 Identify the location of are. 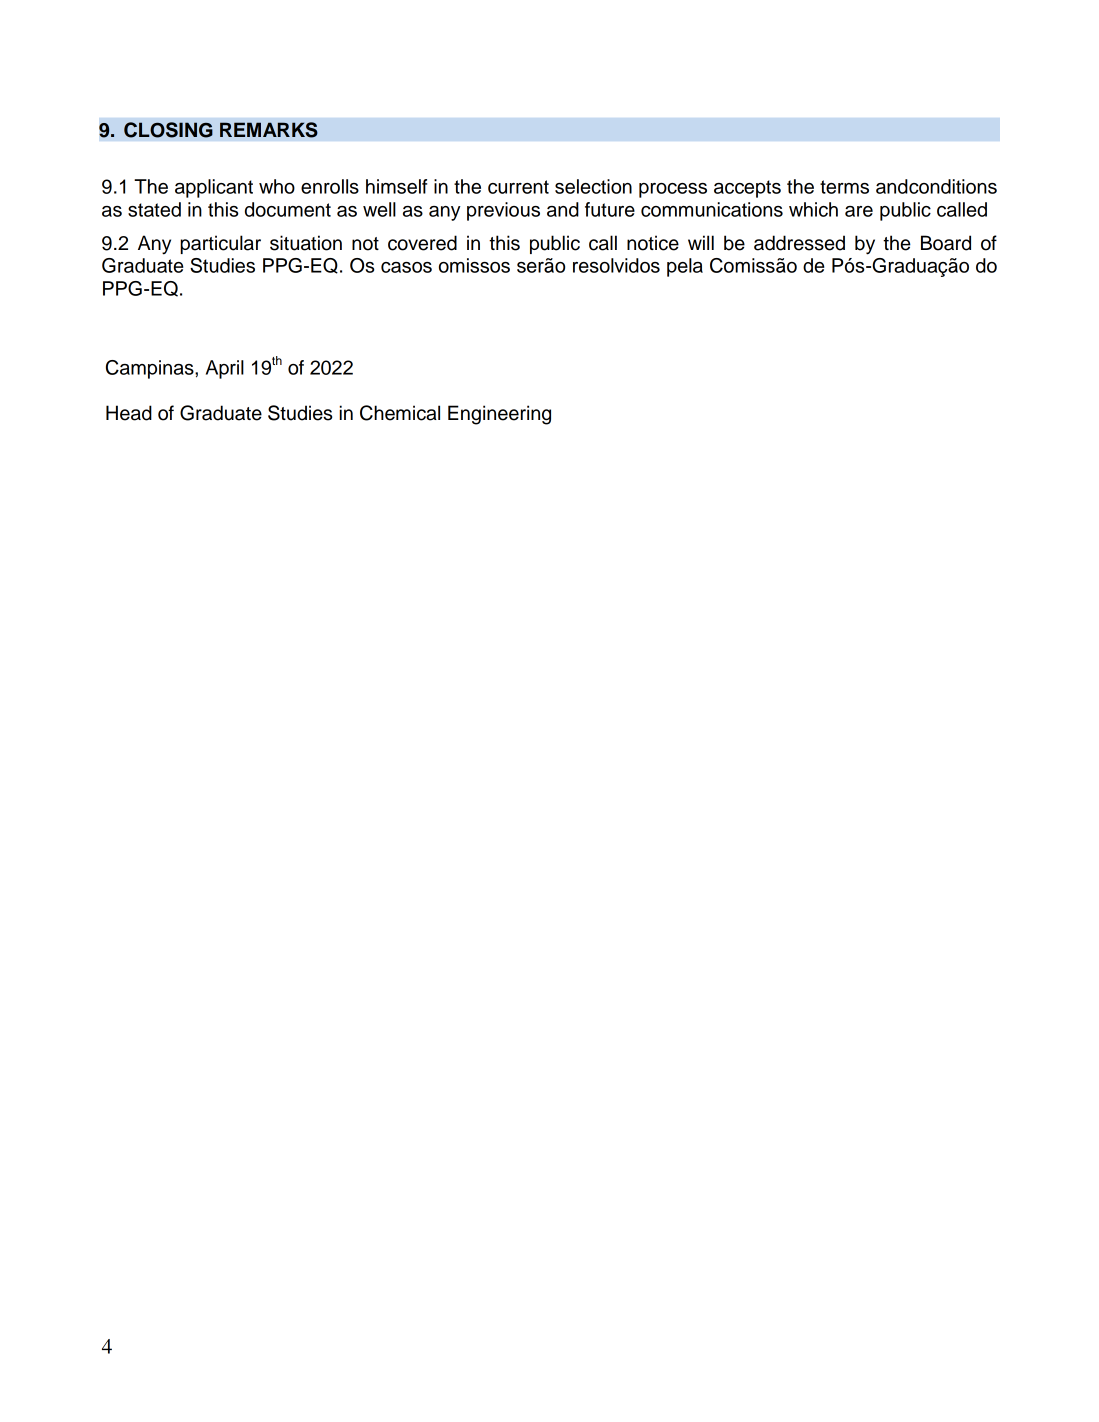
(859, 211).
